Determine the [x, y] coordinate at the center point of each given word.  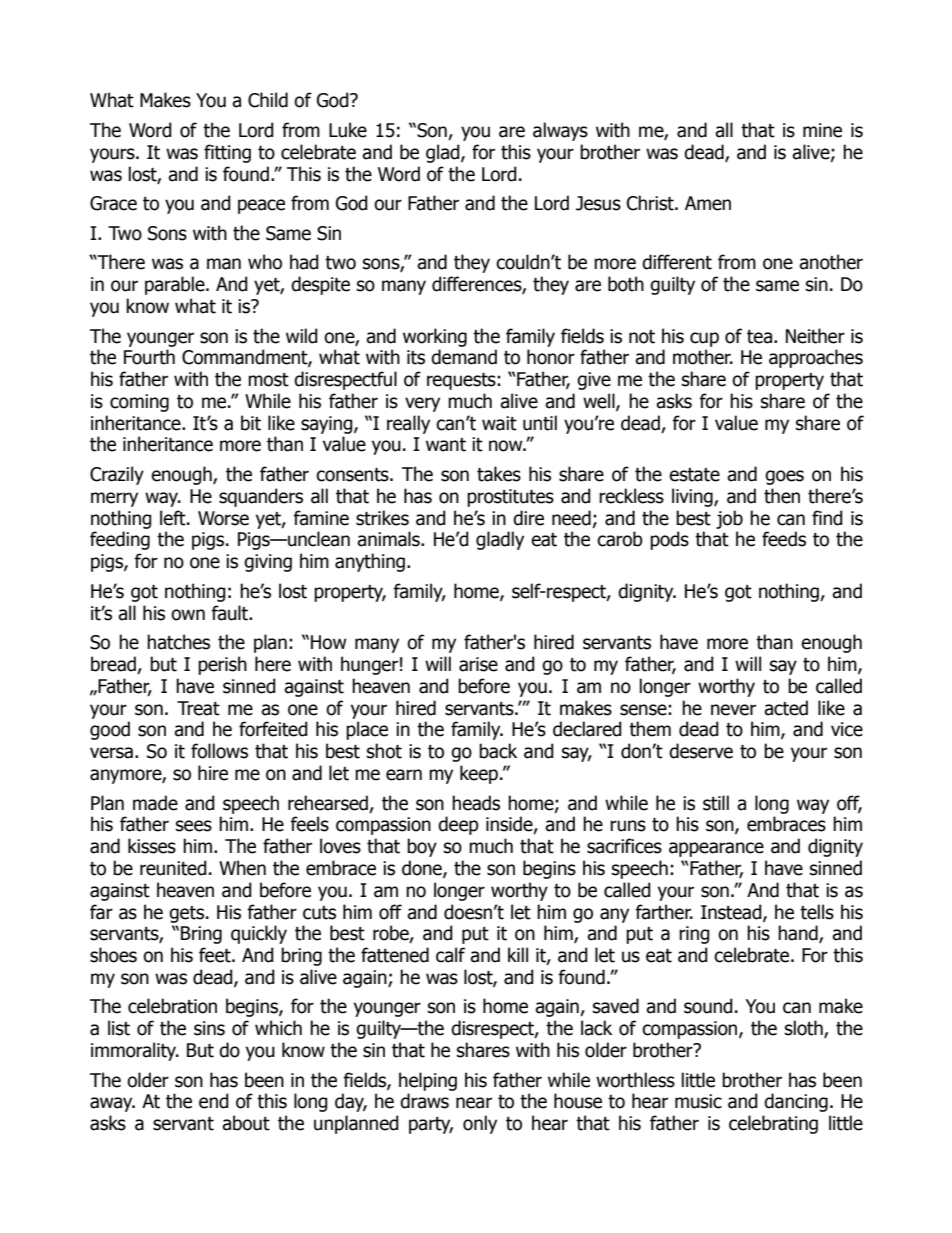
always [560, 131]
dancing [796, 1102]
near [474, 1103]
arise [478, 664]
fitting [227, 153]
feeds [784, 539]
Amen [708, 203]
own [188, 615]
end [214, 1101]
